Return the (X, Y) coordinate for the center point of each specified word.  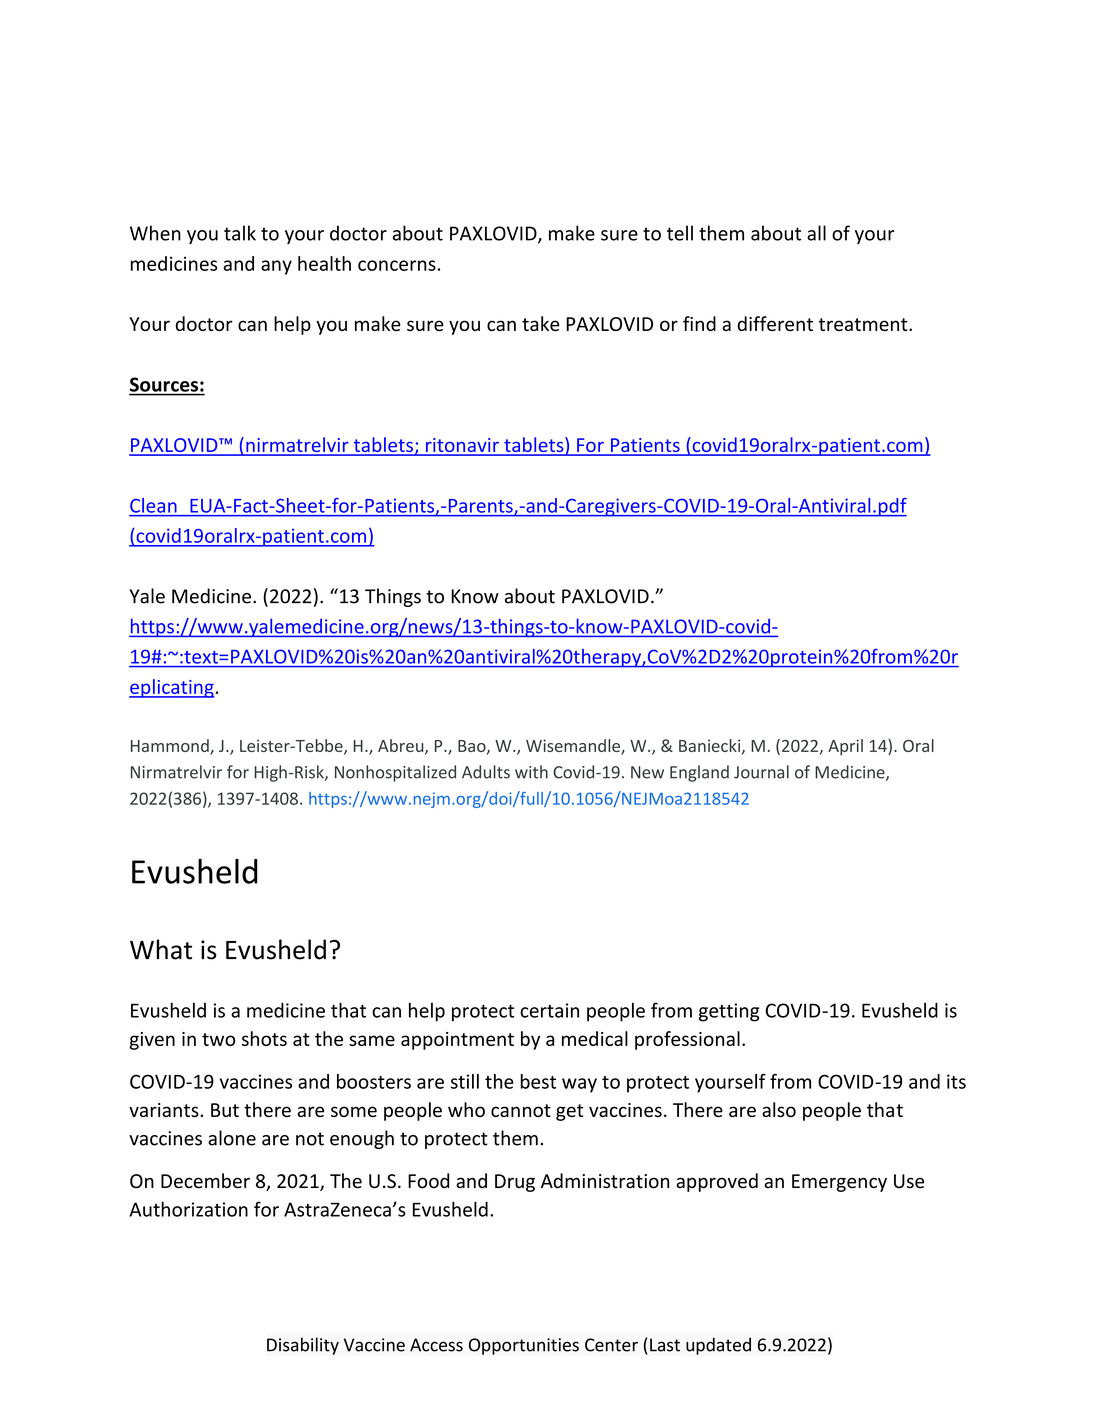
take (540, 323)
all (816, 233)
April (845, 747)
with (531, 772)
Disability (303, 1346)
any (276, 267)
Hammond (171, 747)
